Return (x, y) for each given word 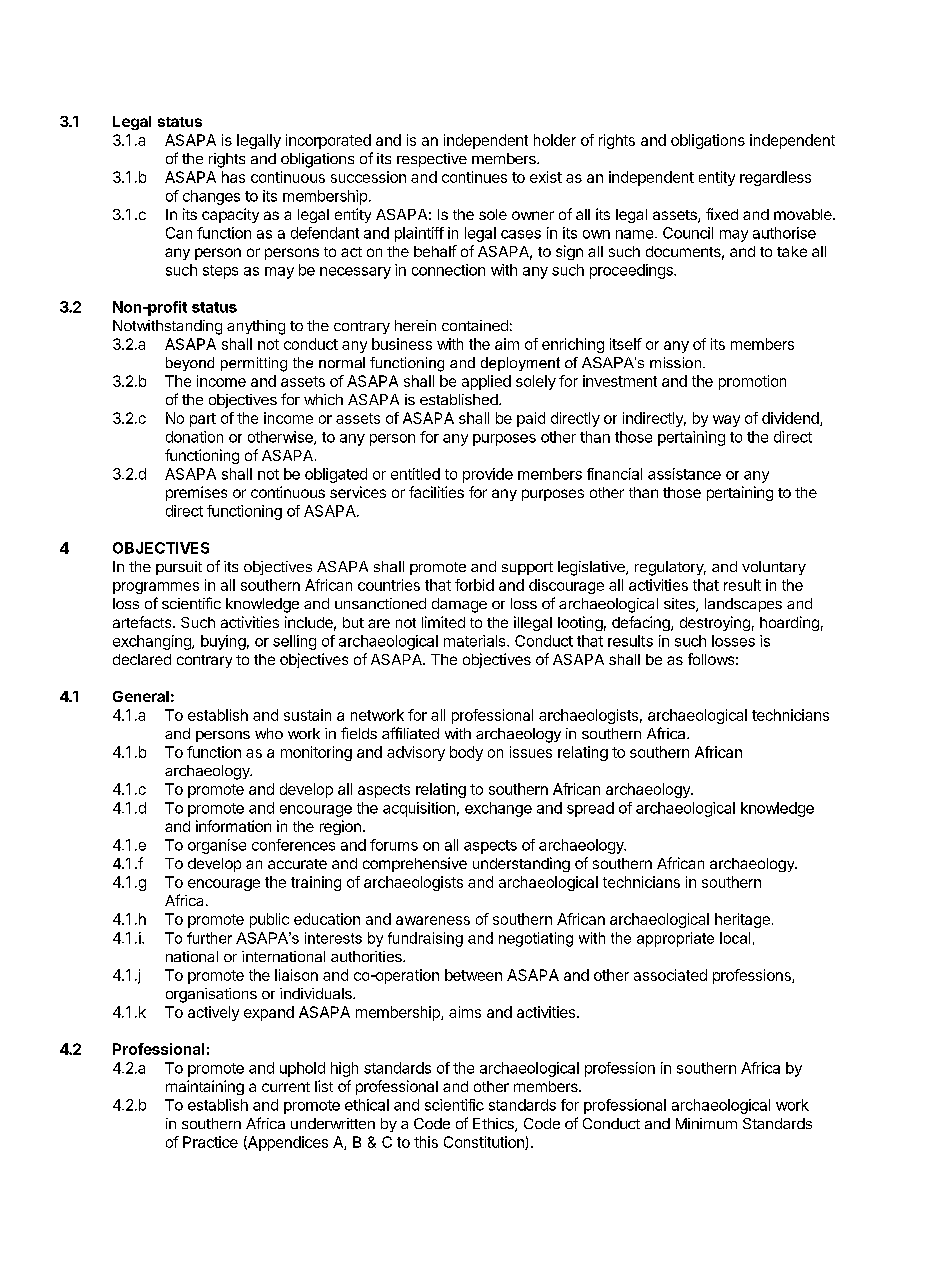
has (233, 177)
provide (488, 475)
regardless (775, 178)
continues (474, 177)
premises (196, 493)
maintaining (205, 1087)
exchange (498, 809)
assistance (684, 474)
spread (590, 809)
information (233, 826)
